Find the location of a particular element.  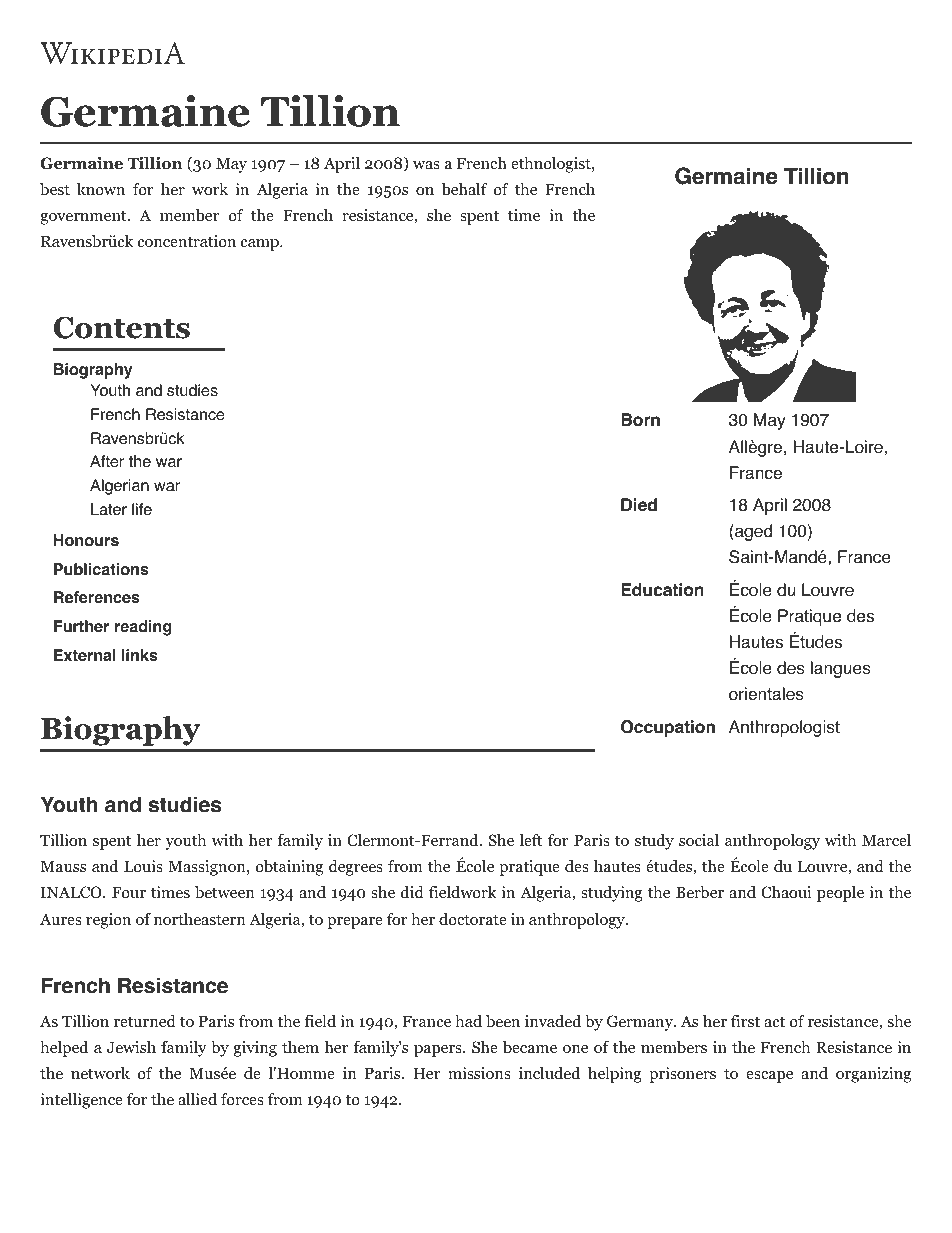

was is located at coordinates (426, 165).
